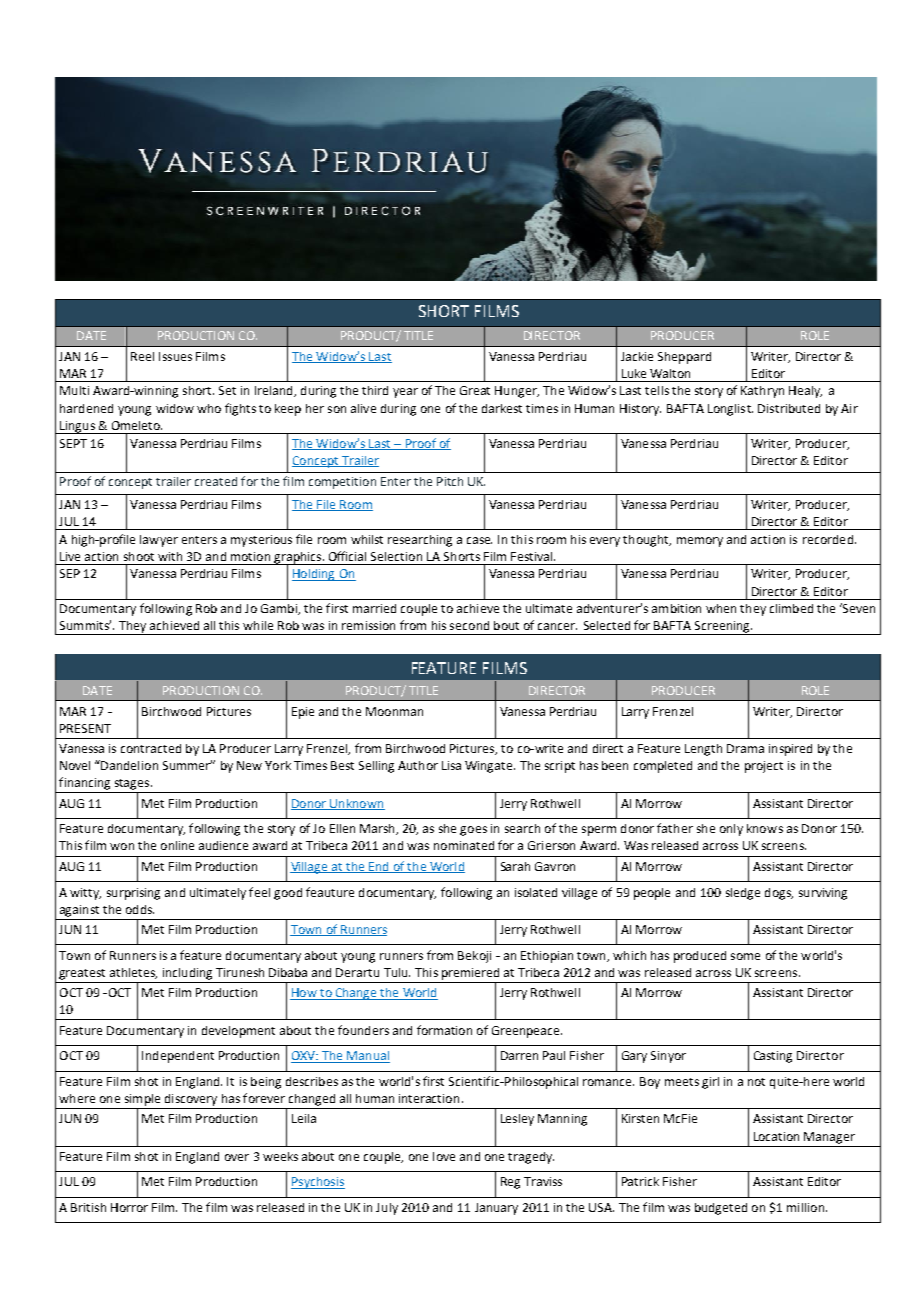 The height and width of the screenshot is (1308, 924). Describe the element at coordinates (764, 767) in the screenshot. I see `project` at that location.
